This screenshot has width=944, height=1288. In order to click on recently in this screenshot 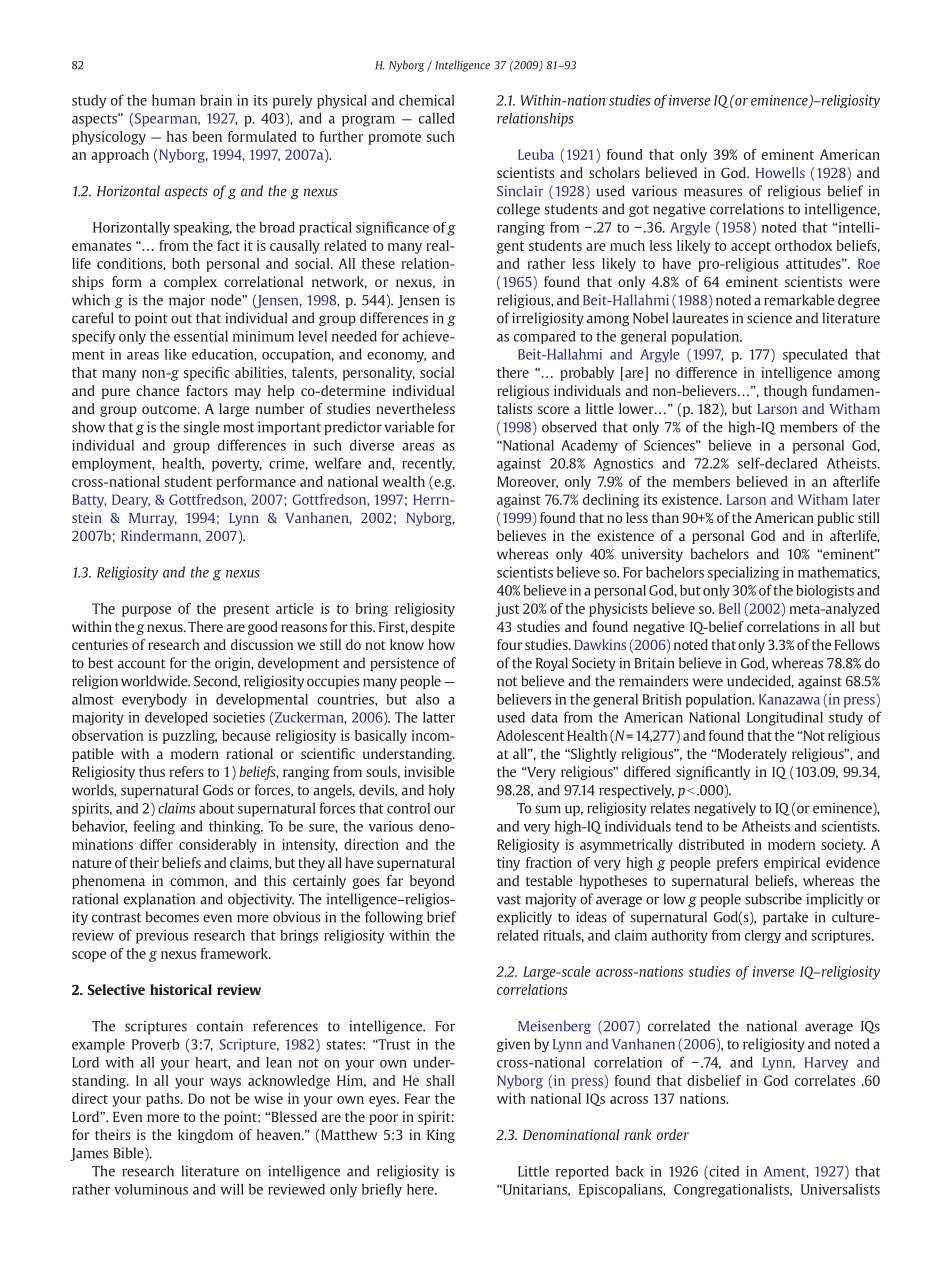, I will do `click(428, 464)`.
